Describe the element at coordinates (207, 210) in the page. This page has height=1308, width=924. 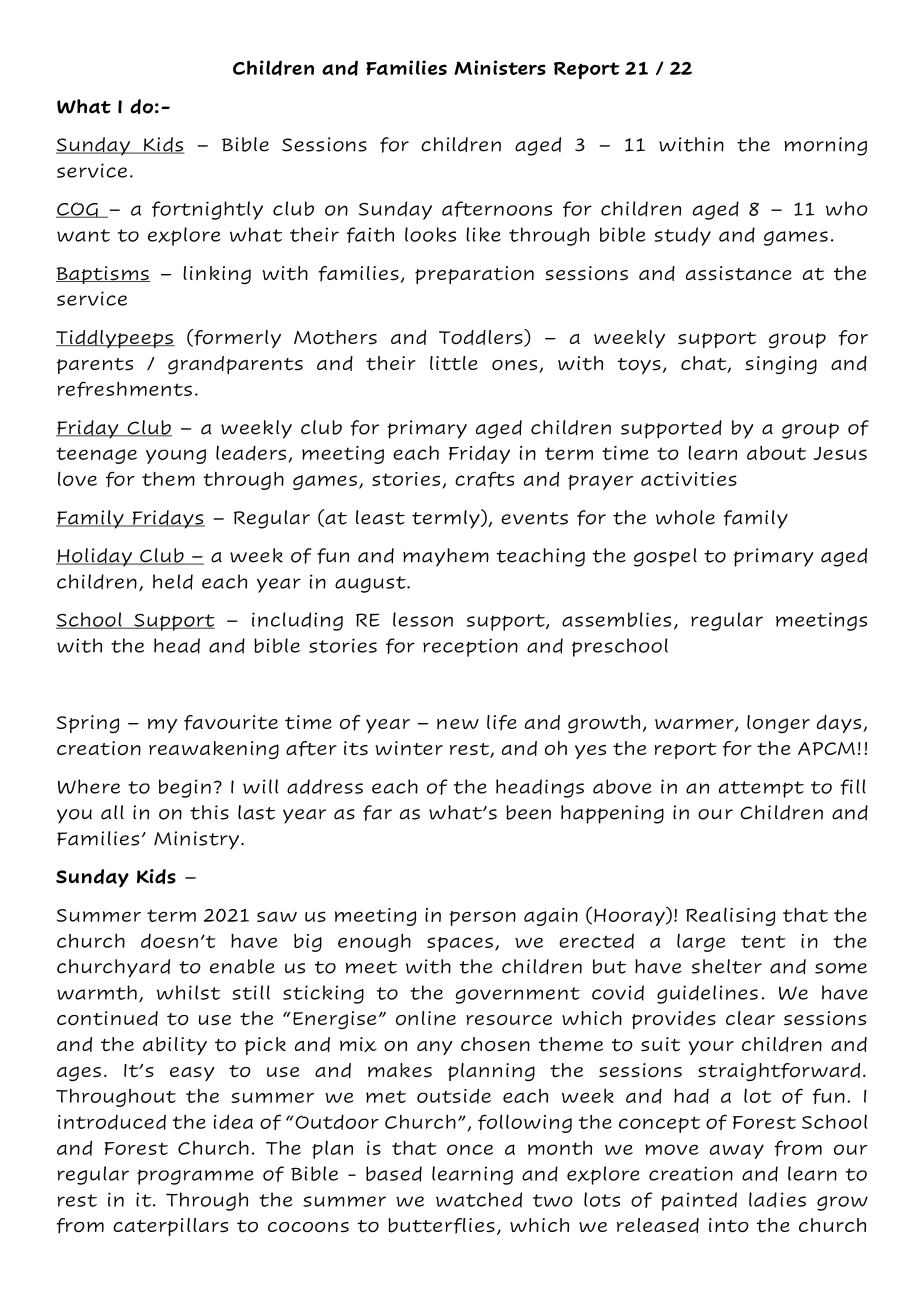
I see `fortnightly` at that location.
